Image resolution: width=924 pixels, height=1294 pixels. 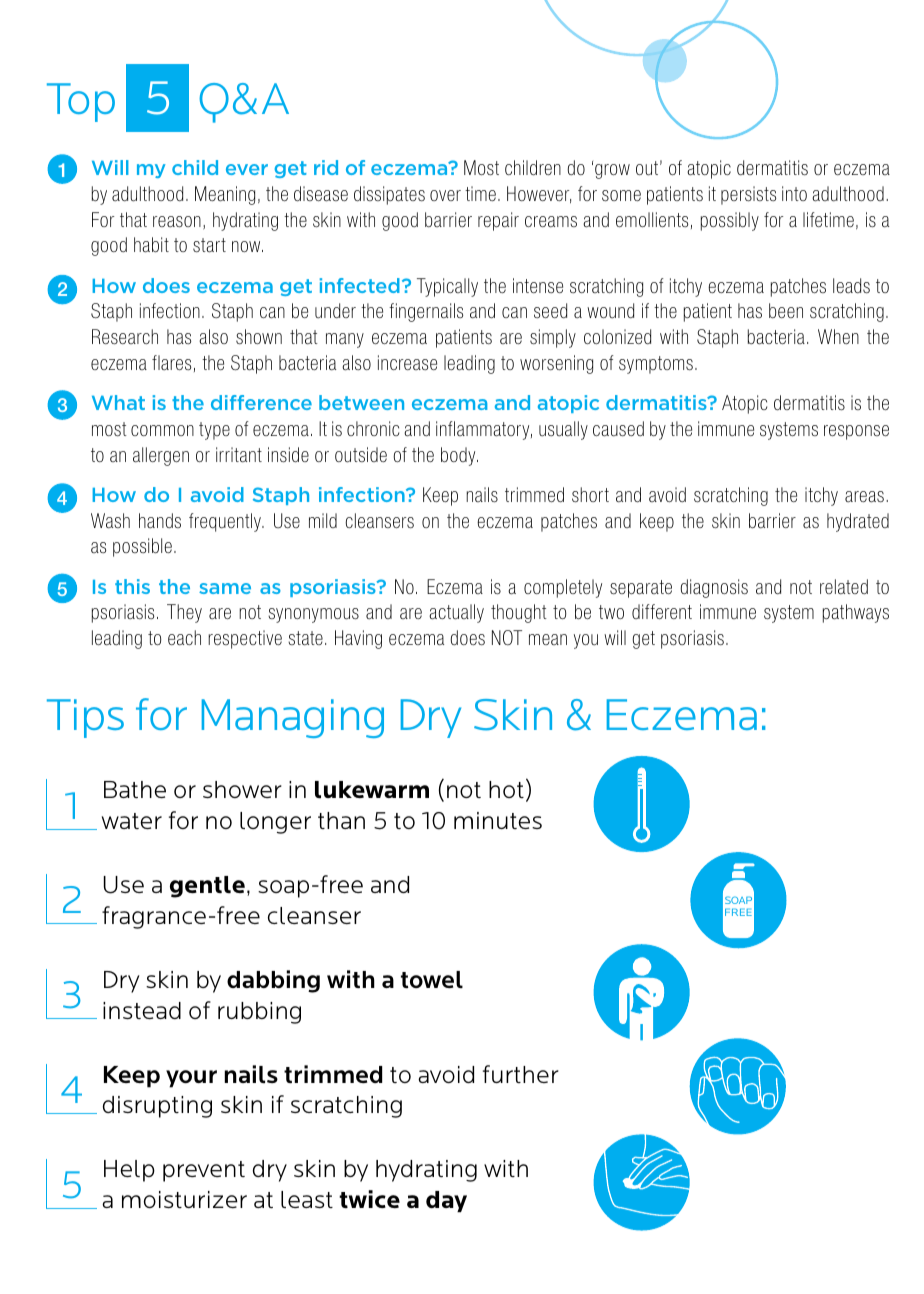 I want to click on further, so click(x=521, y=1074).
